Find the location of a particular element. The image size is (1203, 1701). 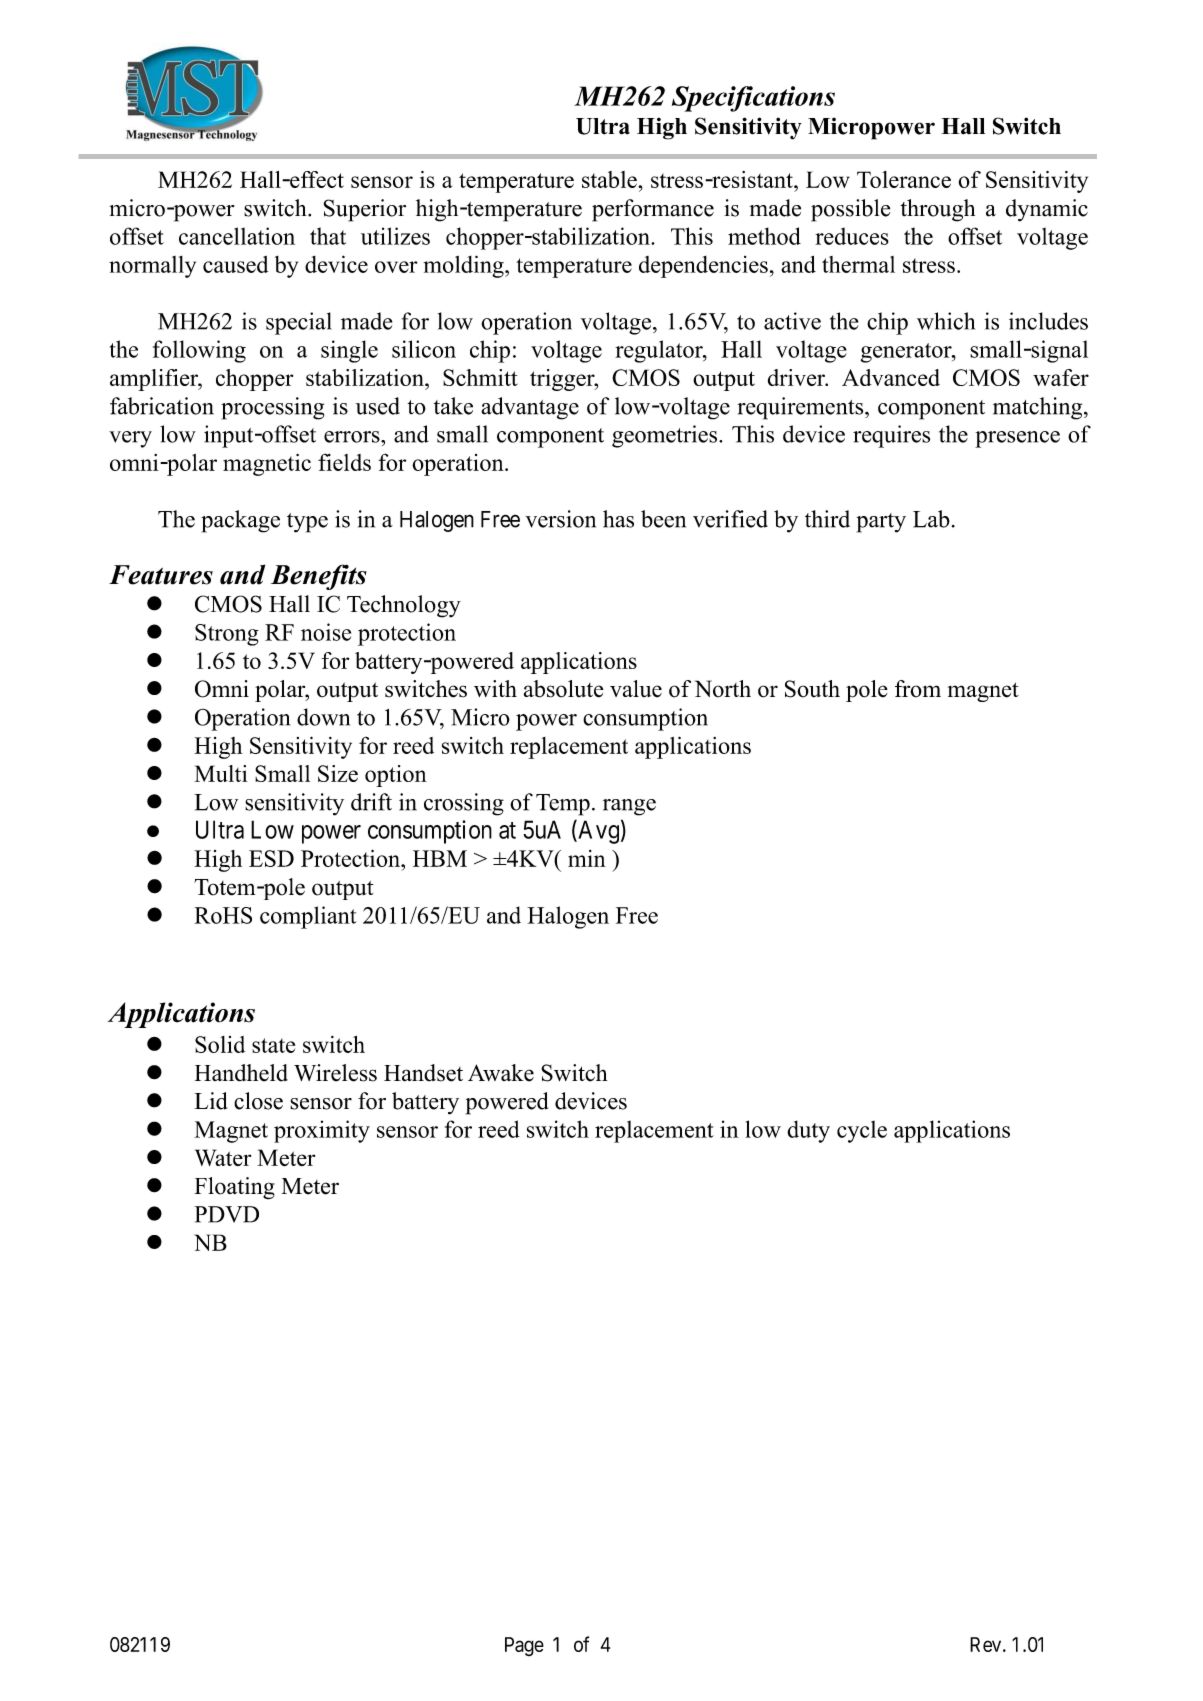

Handset is located at coordinates (423, 1073).
